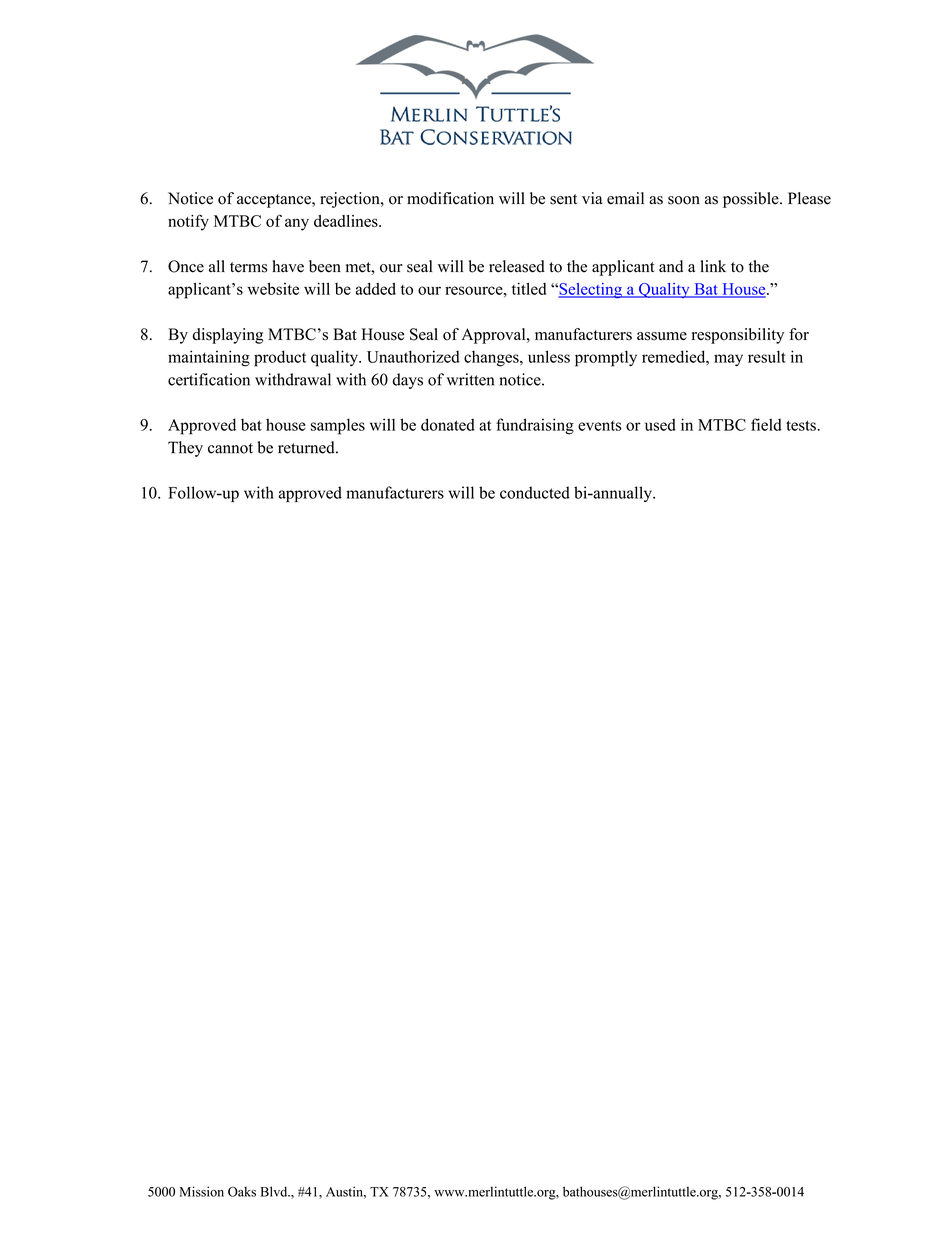 This screenshot has height=1233, width=952. I want to click on cannot, so click(230, 448).
